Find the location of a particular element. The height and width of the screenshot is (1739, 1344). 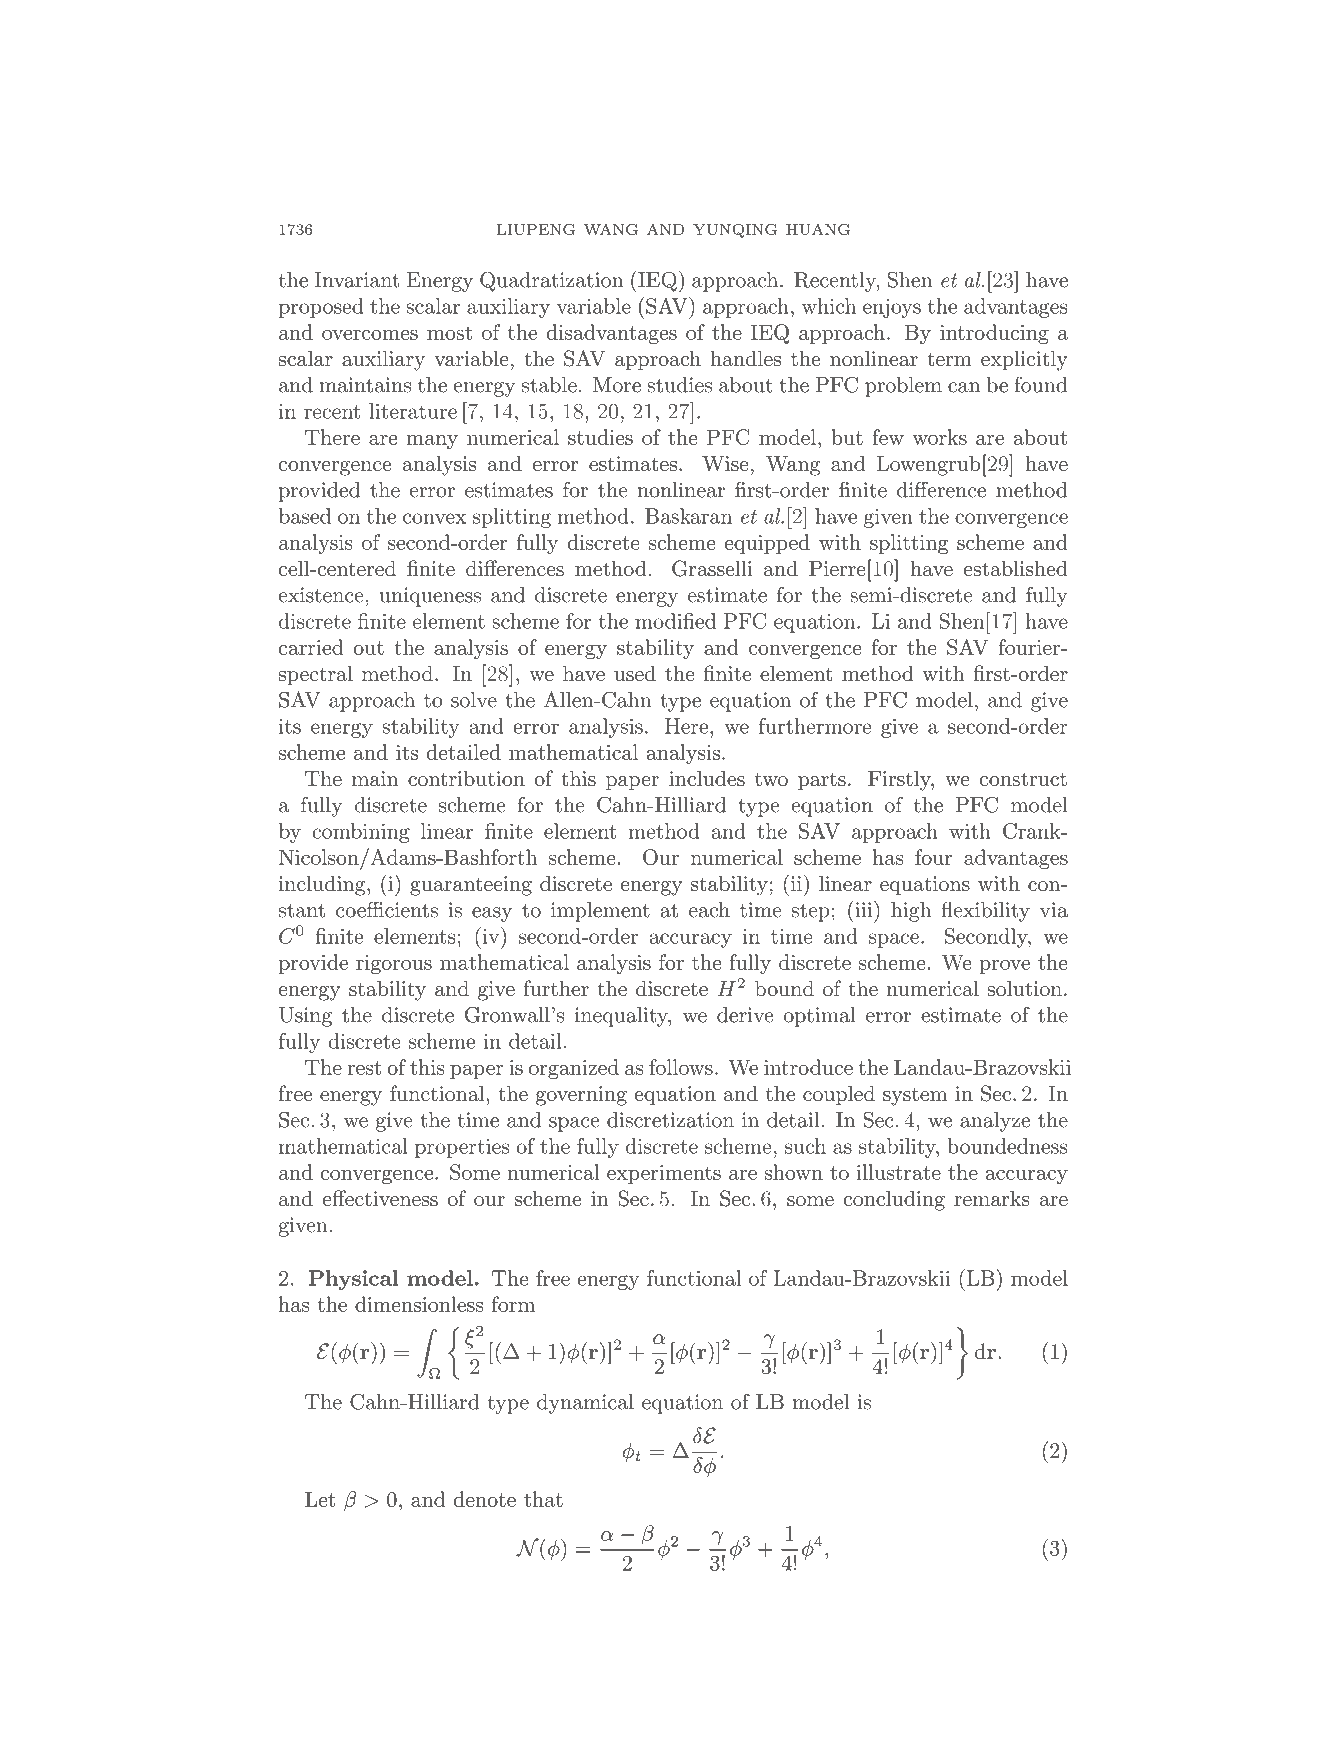

effectiveness is located at coordinates (380, 1198).
